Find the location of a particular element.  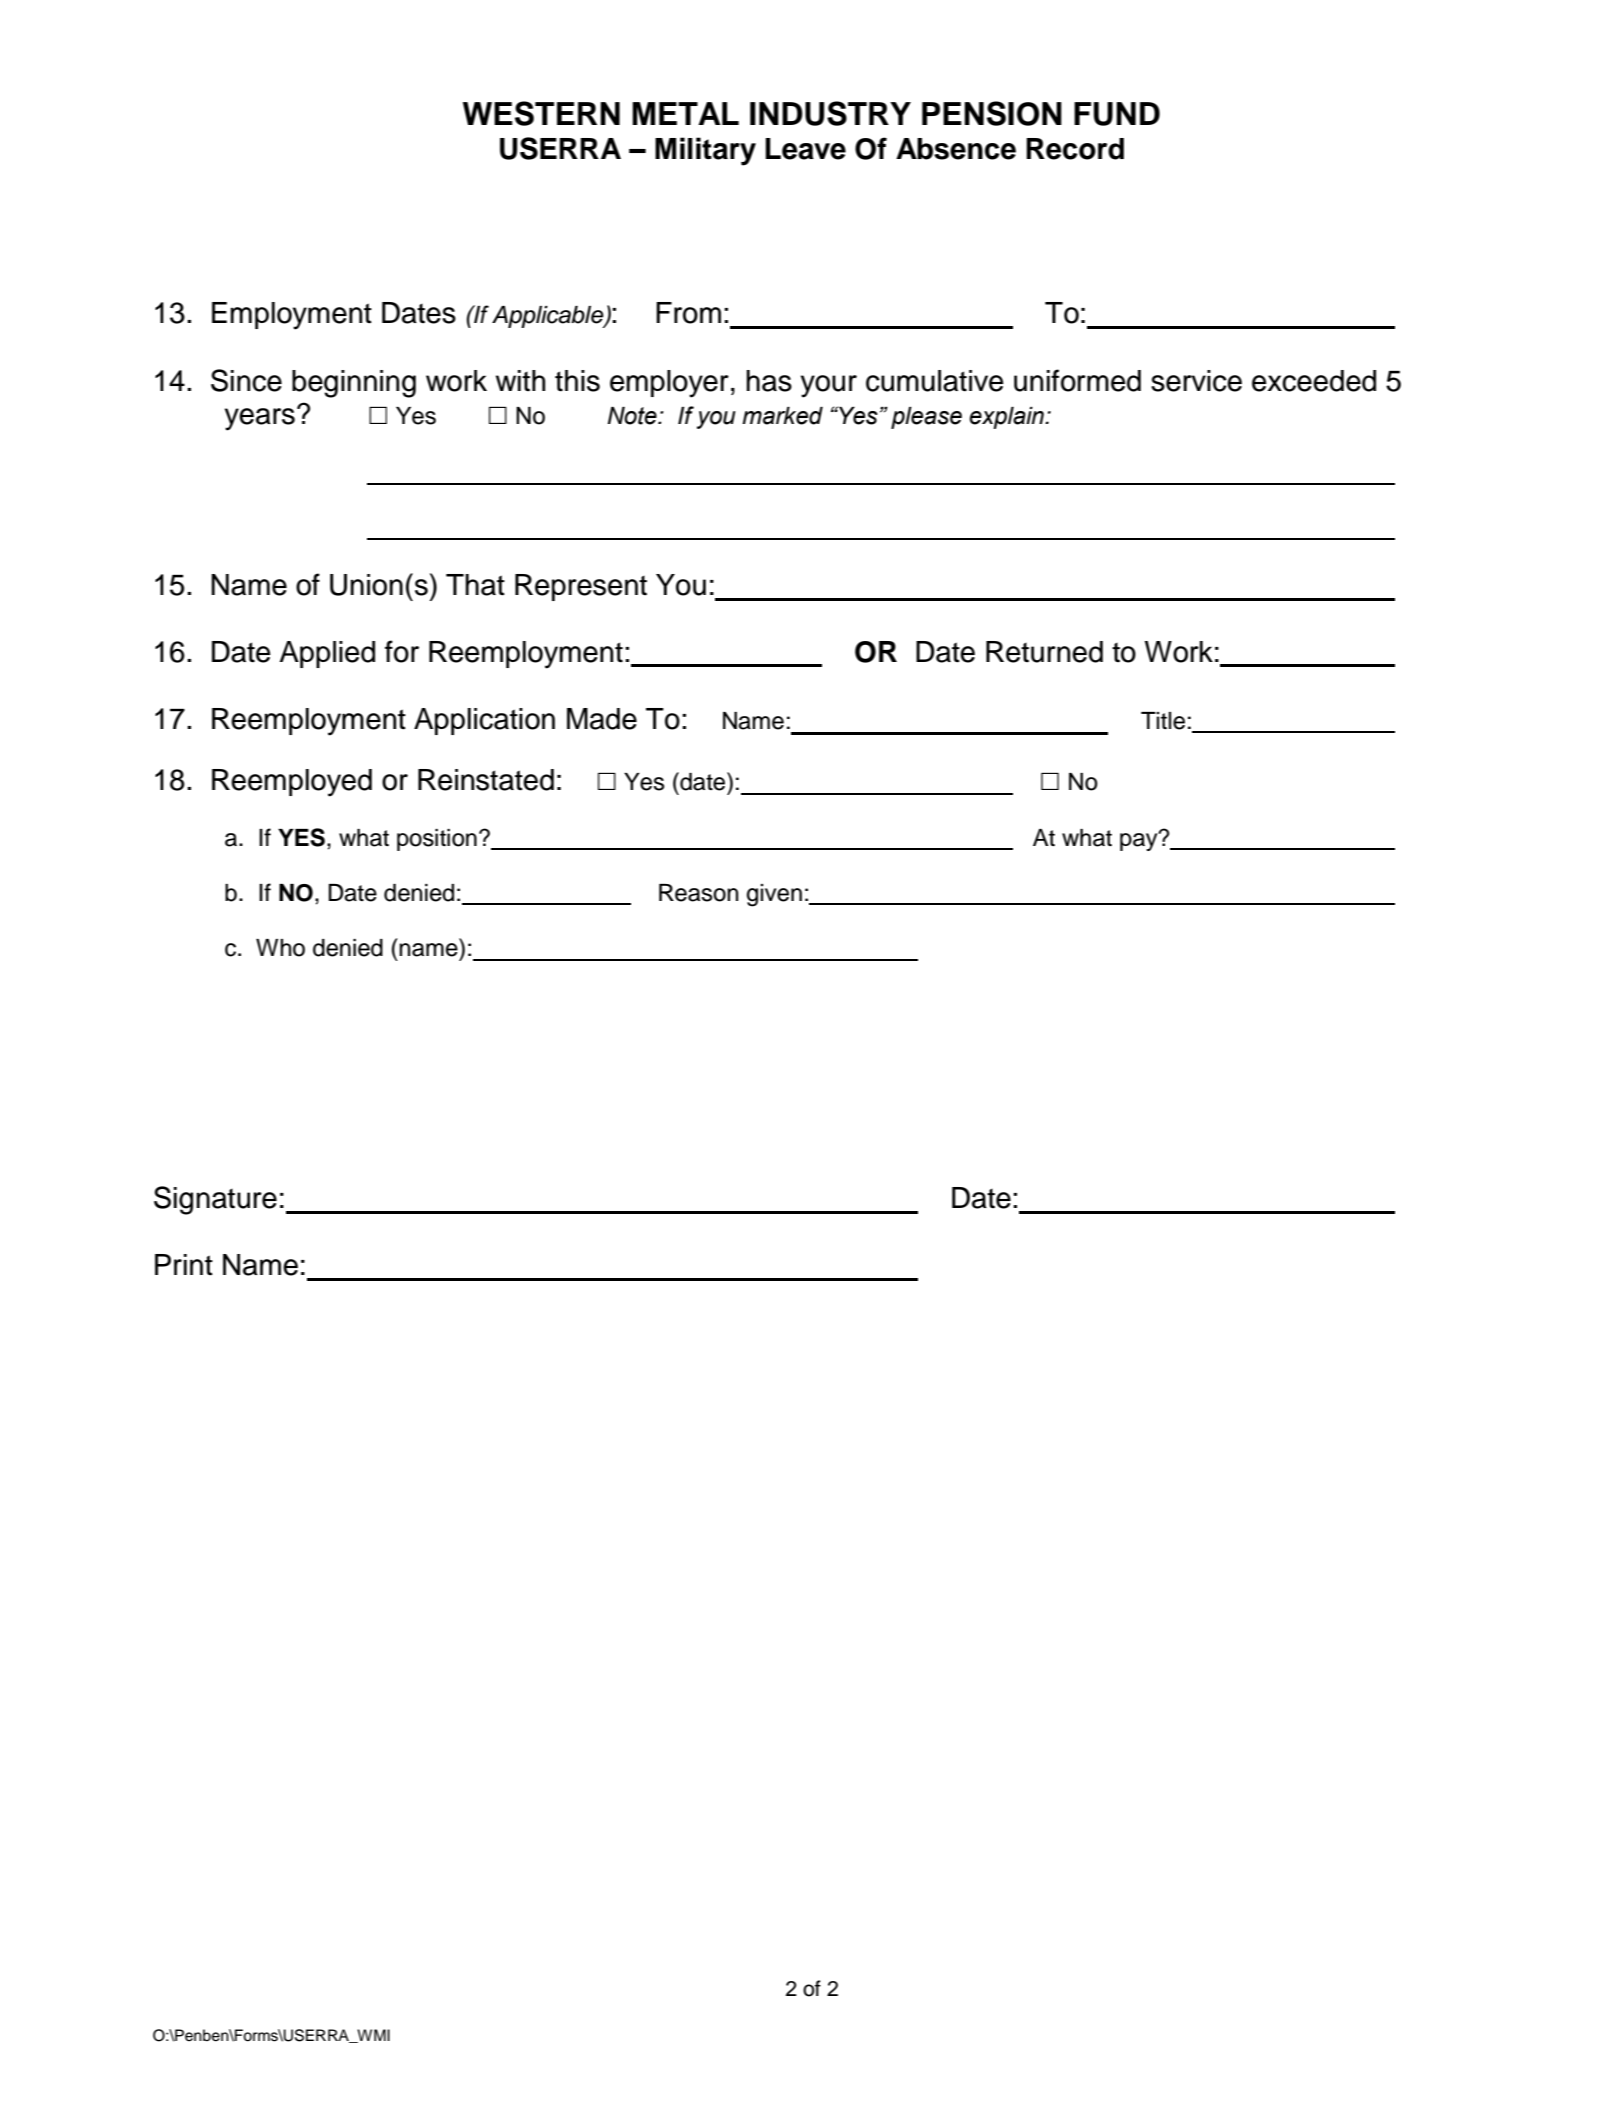

Returned is located at coordinates (1044, 652).
